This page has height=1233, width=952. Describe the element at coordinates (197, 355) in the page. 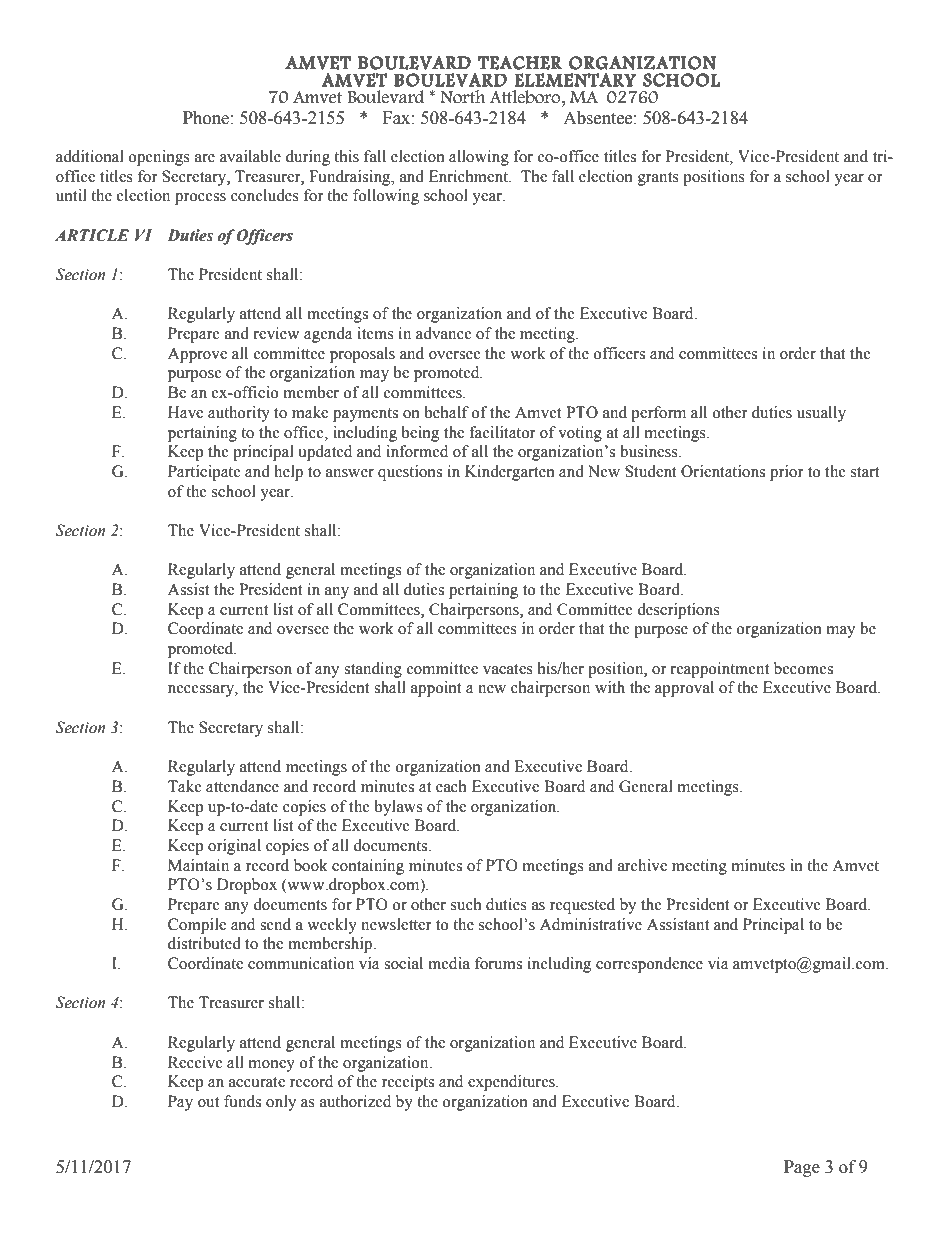

I see `Approve` at that location.
